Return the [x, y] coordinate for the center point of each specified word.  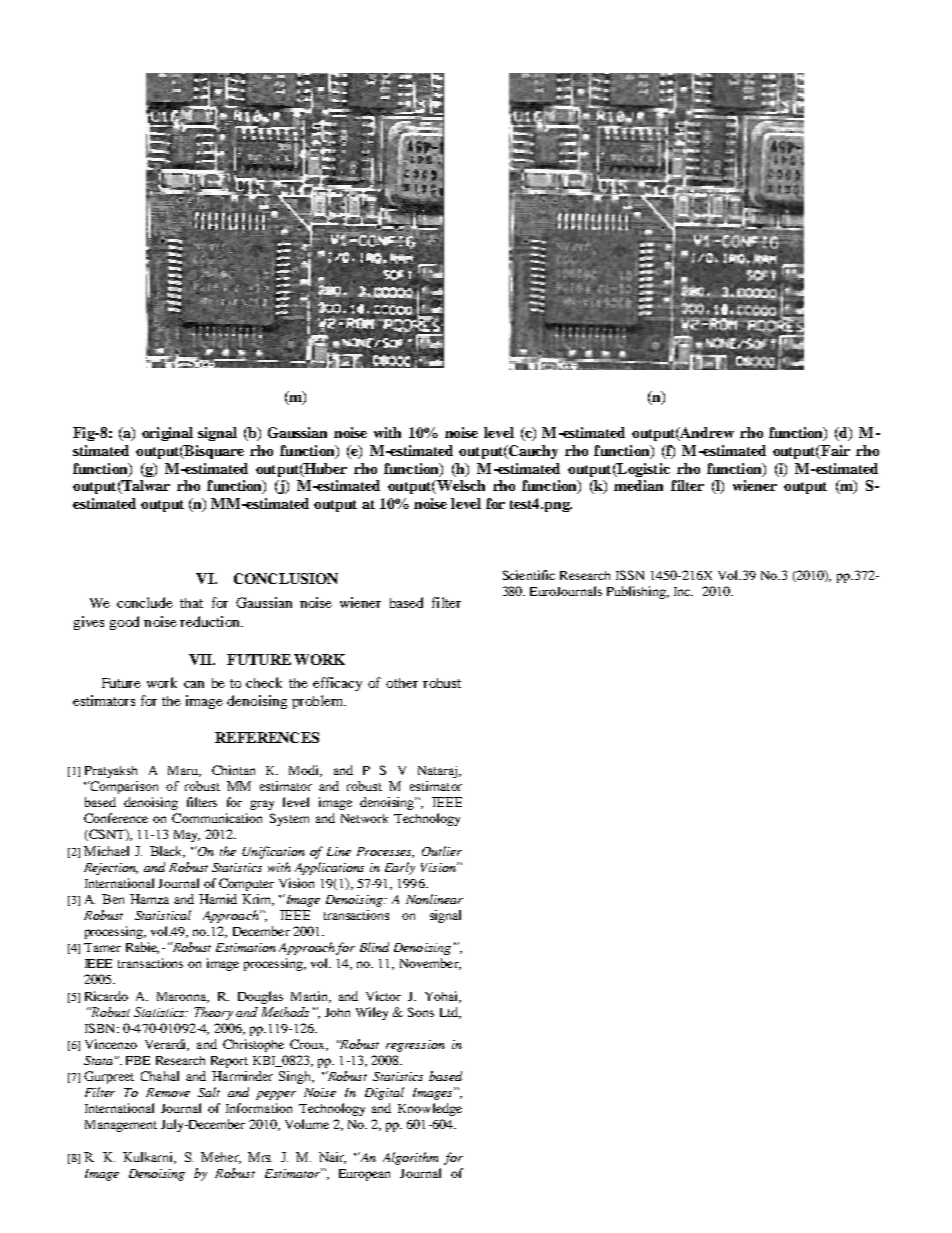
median [638, 485]
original [167, 434]
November [430, 964]
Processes [385, 852]
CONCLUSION [286, 578]
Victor [383, 996]
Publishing [638, 592]
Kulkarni [149, 1158]
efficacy [337, 684]
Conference [116, 818]
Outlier [442, 851]
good [124, 623]
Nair [332, 1158]
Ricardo [106, 996]
